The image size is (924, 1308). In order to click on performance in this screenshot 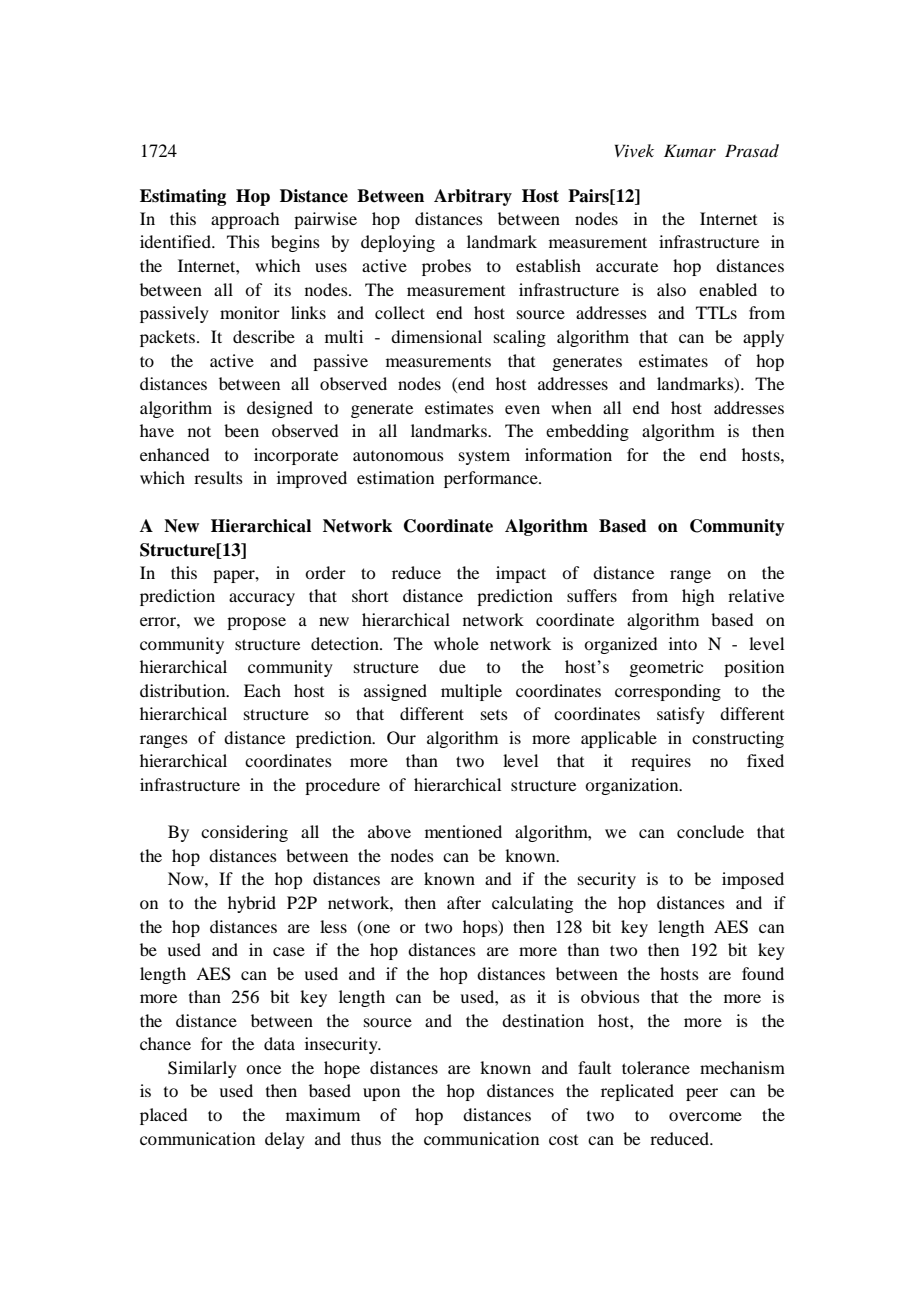, I will do `click(492, 479)`.
